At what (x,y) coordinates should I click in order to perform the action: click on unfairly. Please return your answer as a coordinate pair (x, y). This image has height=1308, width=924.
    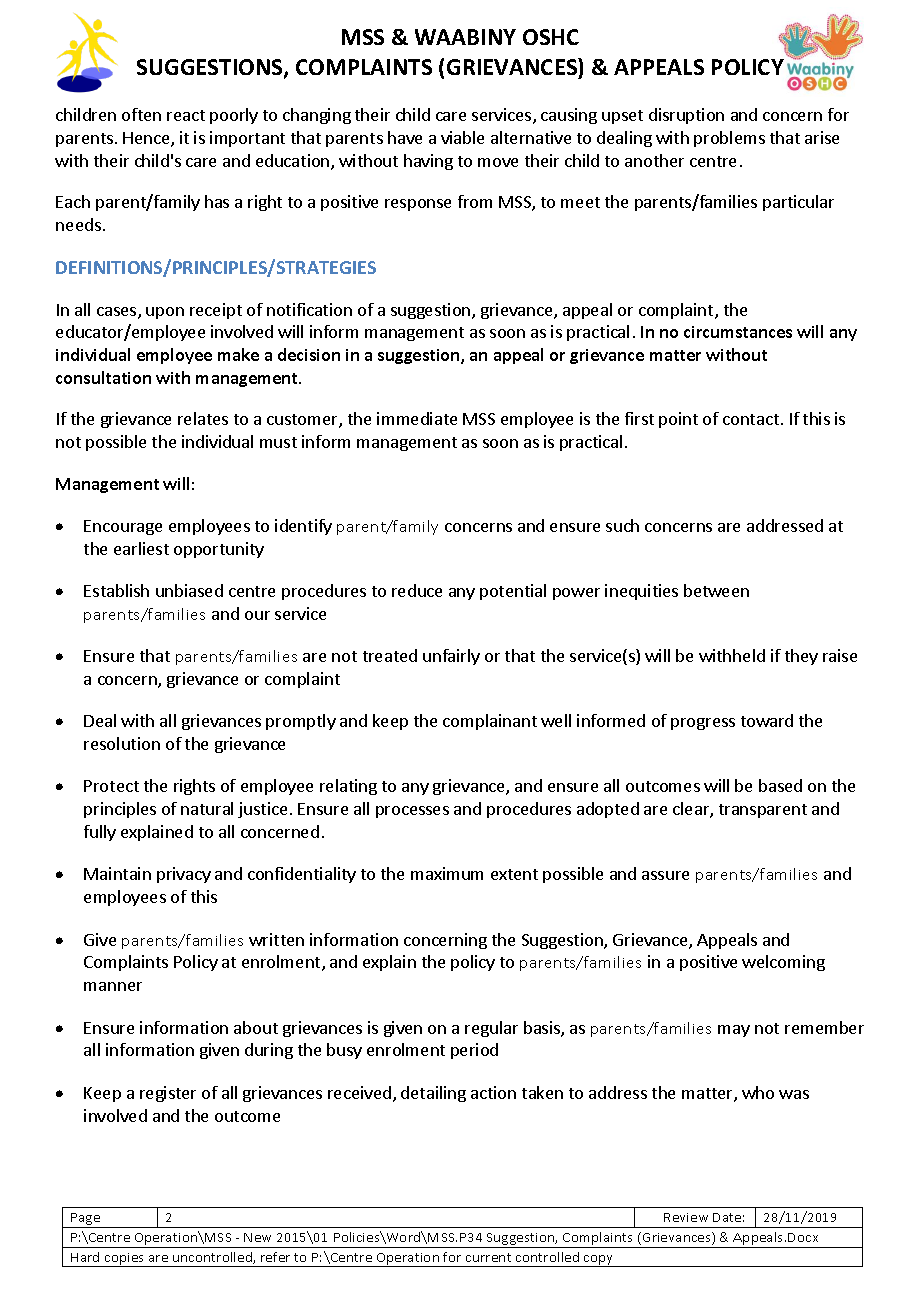
    Looking at the image, I should click on (451, 657).
